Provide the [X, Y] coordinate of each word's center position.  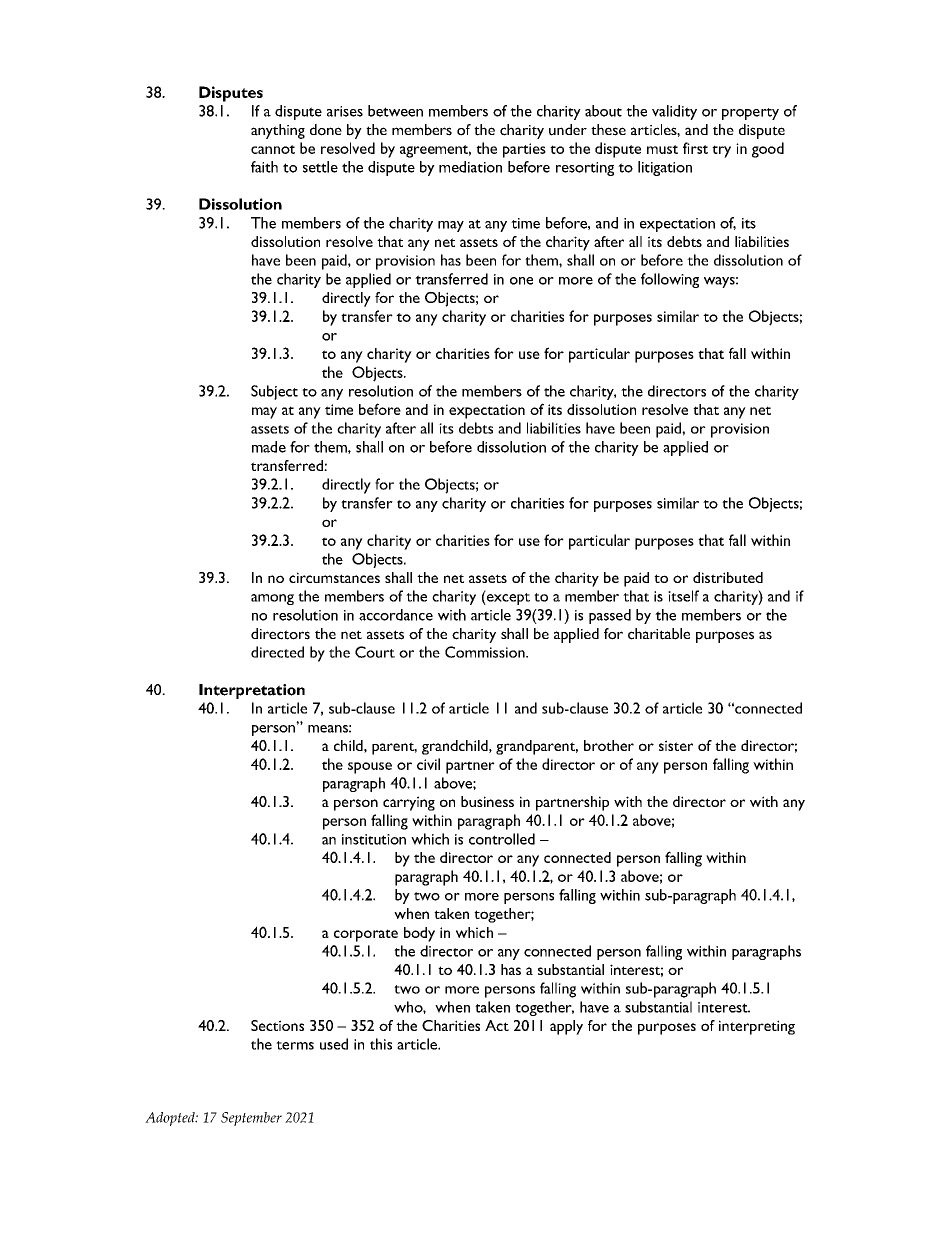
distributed [728, 577]
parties [524, 150]
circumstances [334, 577]
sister [676, 745]
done [326, 130]
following [670, 280]
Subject [274, 392]
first [695, 148]
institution [374, 839]
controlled [502, 839]
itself [683, 596]
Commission [486, 652]
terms [295, 1045]
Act [497, 1025]
